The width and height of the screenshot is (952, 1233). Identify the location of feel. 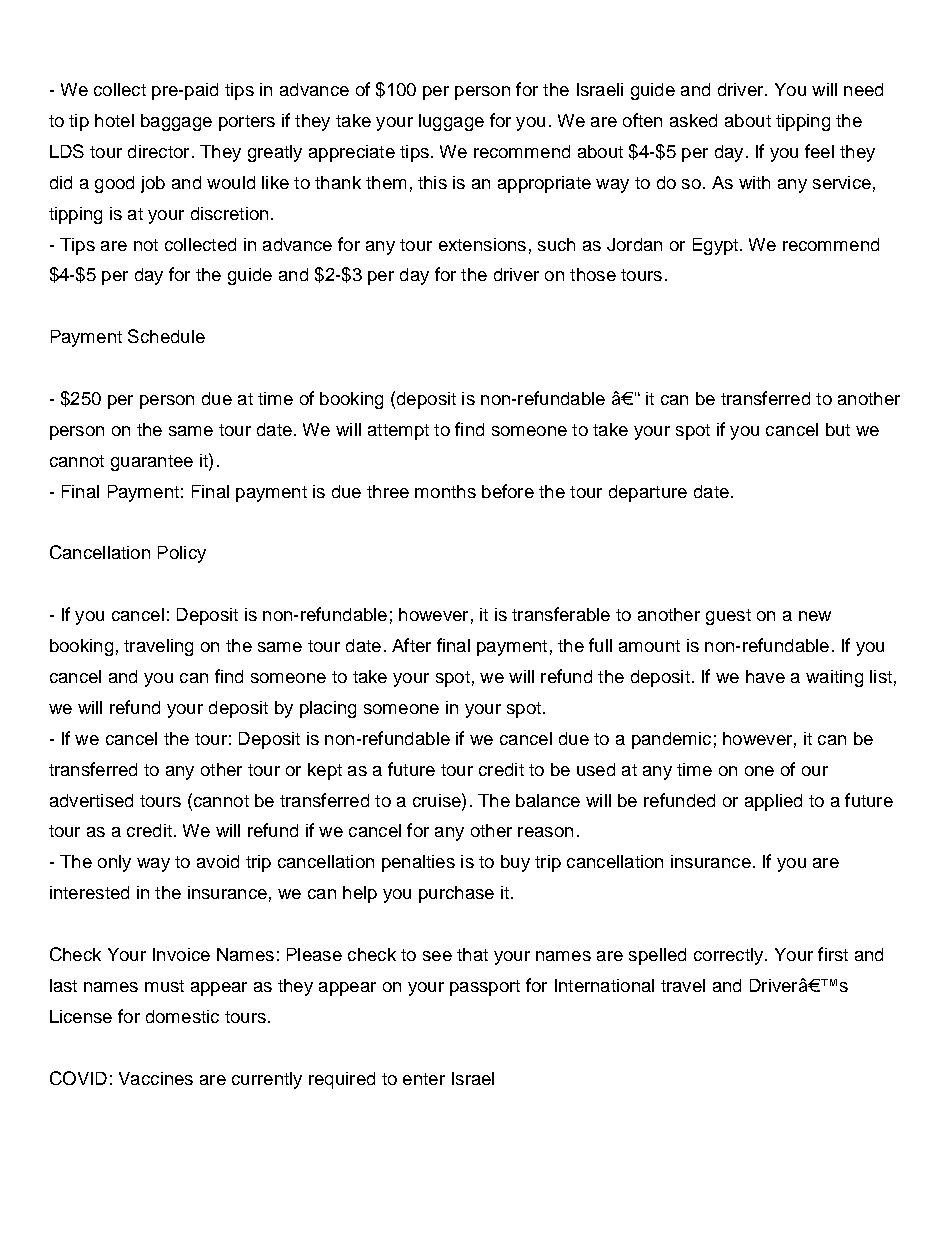
(819, 151).
